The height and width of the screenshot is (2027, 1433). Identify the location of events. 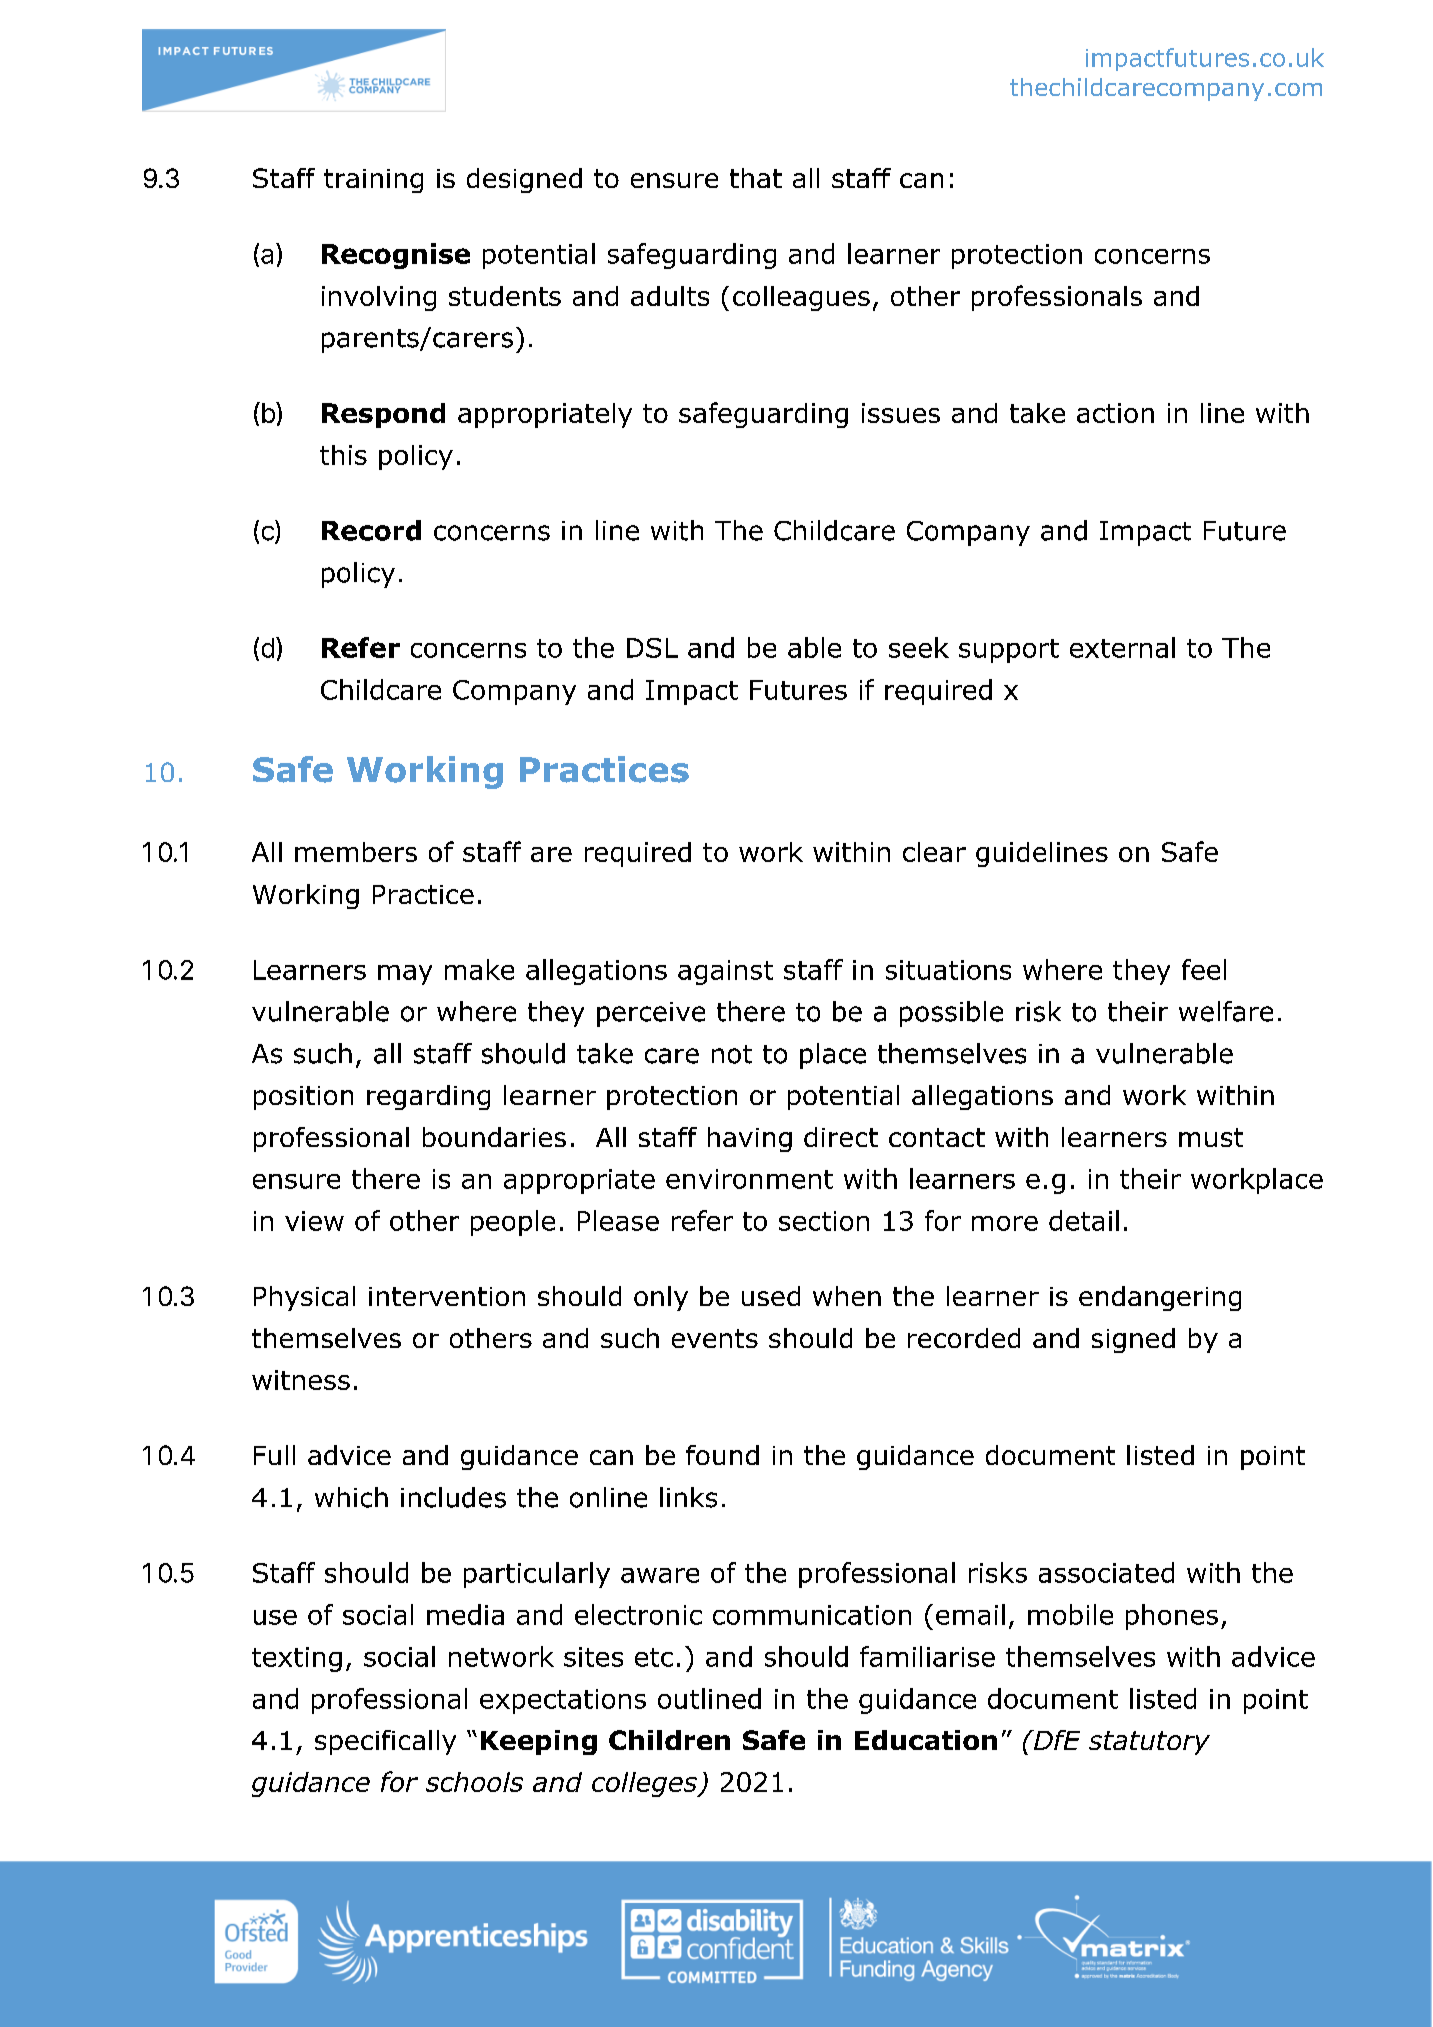
(715, 1338).
